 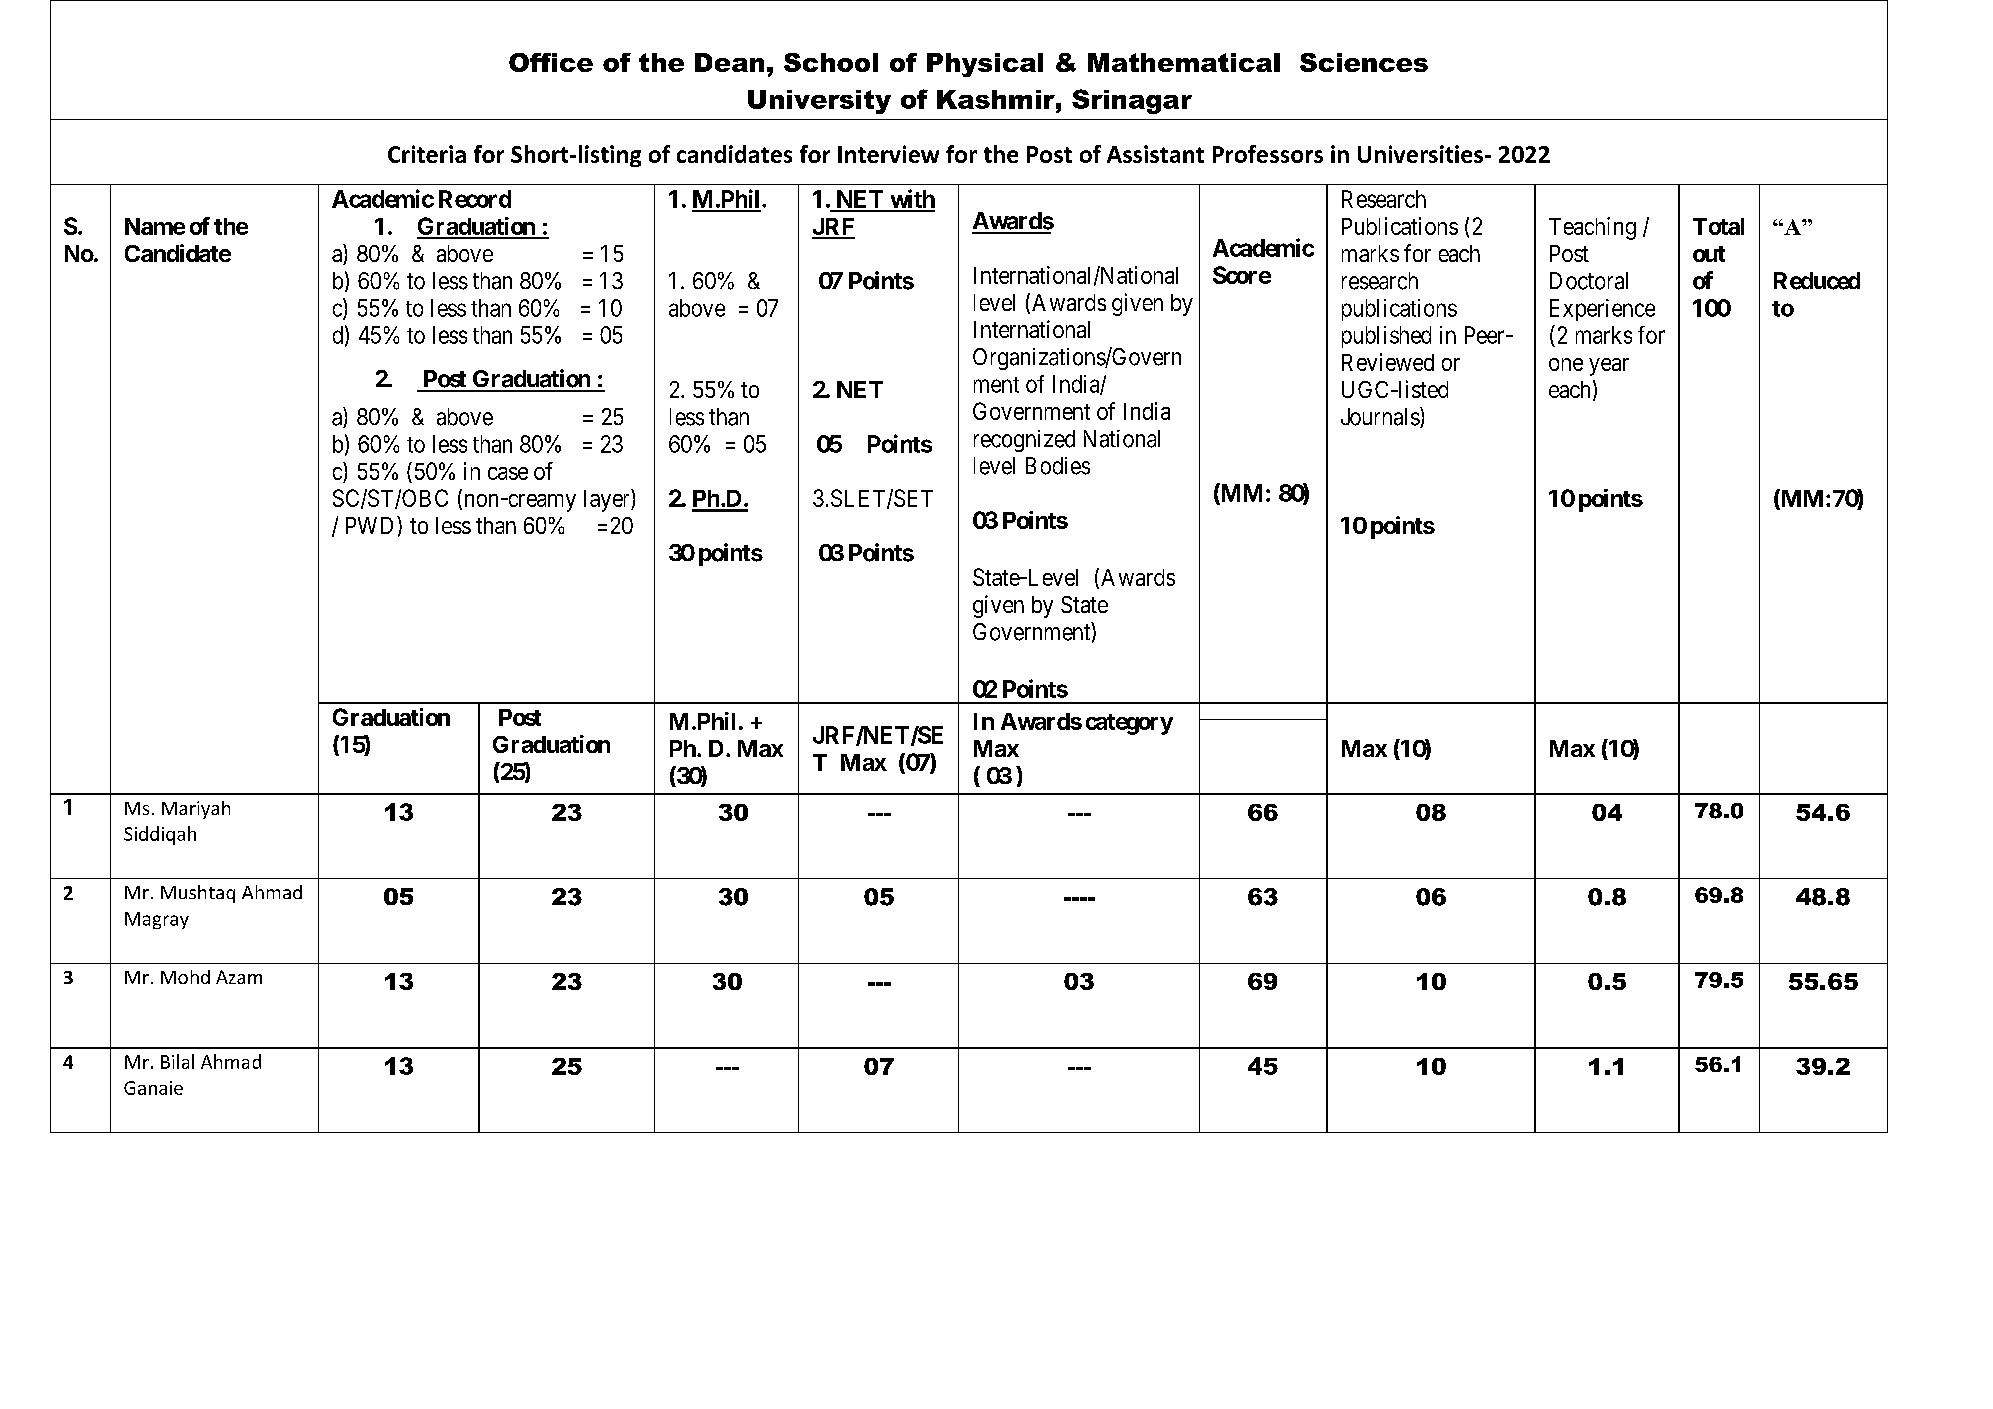 I want to click on layer, so click(x=608, y=500).
